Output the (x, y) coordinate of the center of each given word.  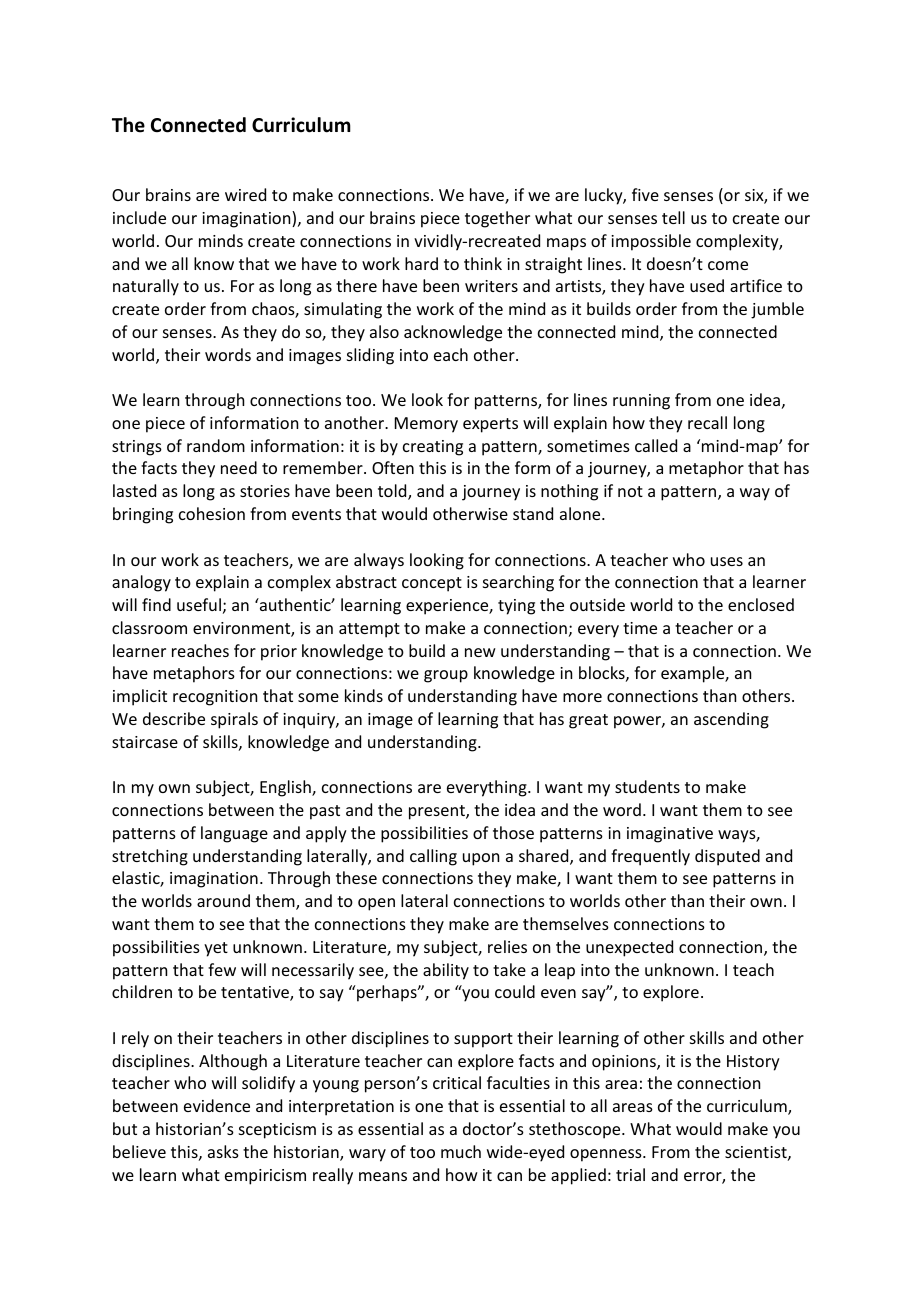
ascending (731, 720)
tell (673, 217)
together (497, 219)
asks (223, 1151)
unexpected (629, 948)
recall (707, 422)
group (446, 676)
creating (433, 448)
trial (630, 1174)
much (461, 1151)
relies (507, 946)
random (216, 445)
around (223, 900)
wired (245, 194)
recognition (215, 698)
